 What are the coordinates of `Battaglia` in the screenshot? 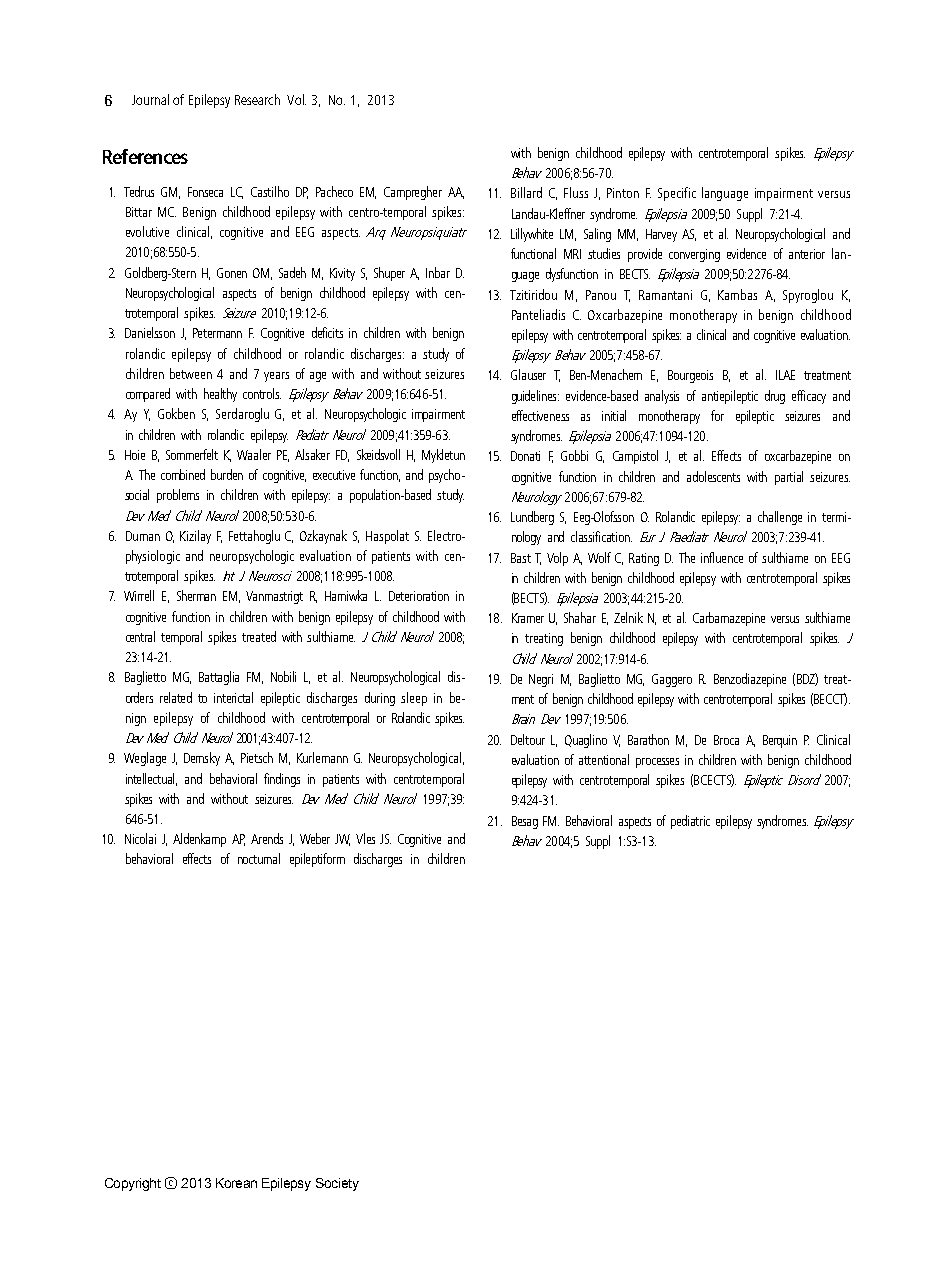 It's located at (219, 678).
